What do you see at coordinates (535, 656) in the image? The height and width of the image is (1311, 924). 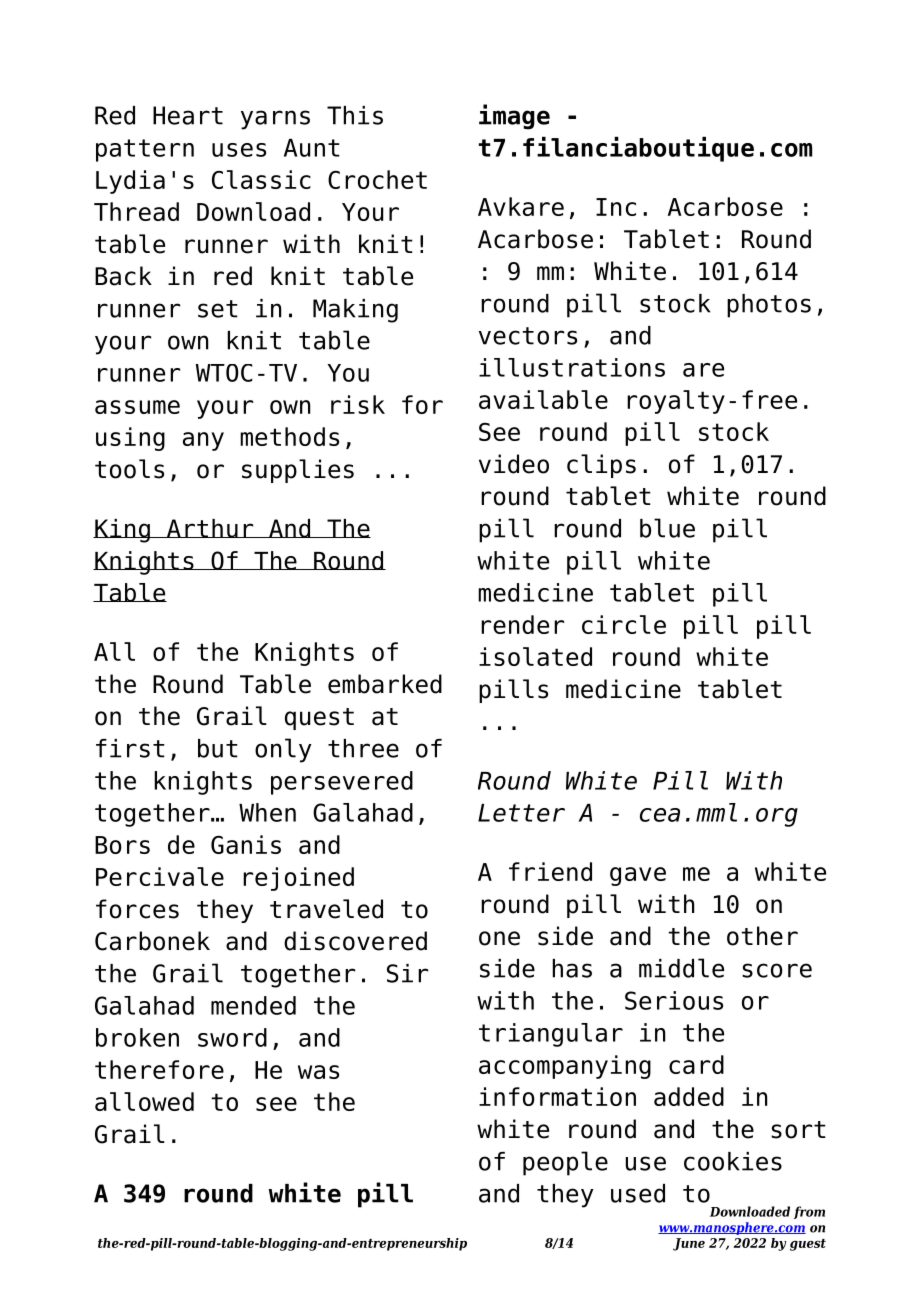 I see `isolated` at bounding box center [535, 656].
